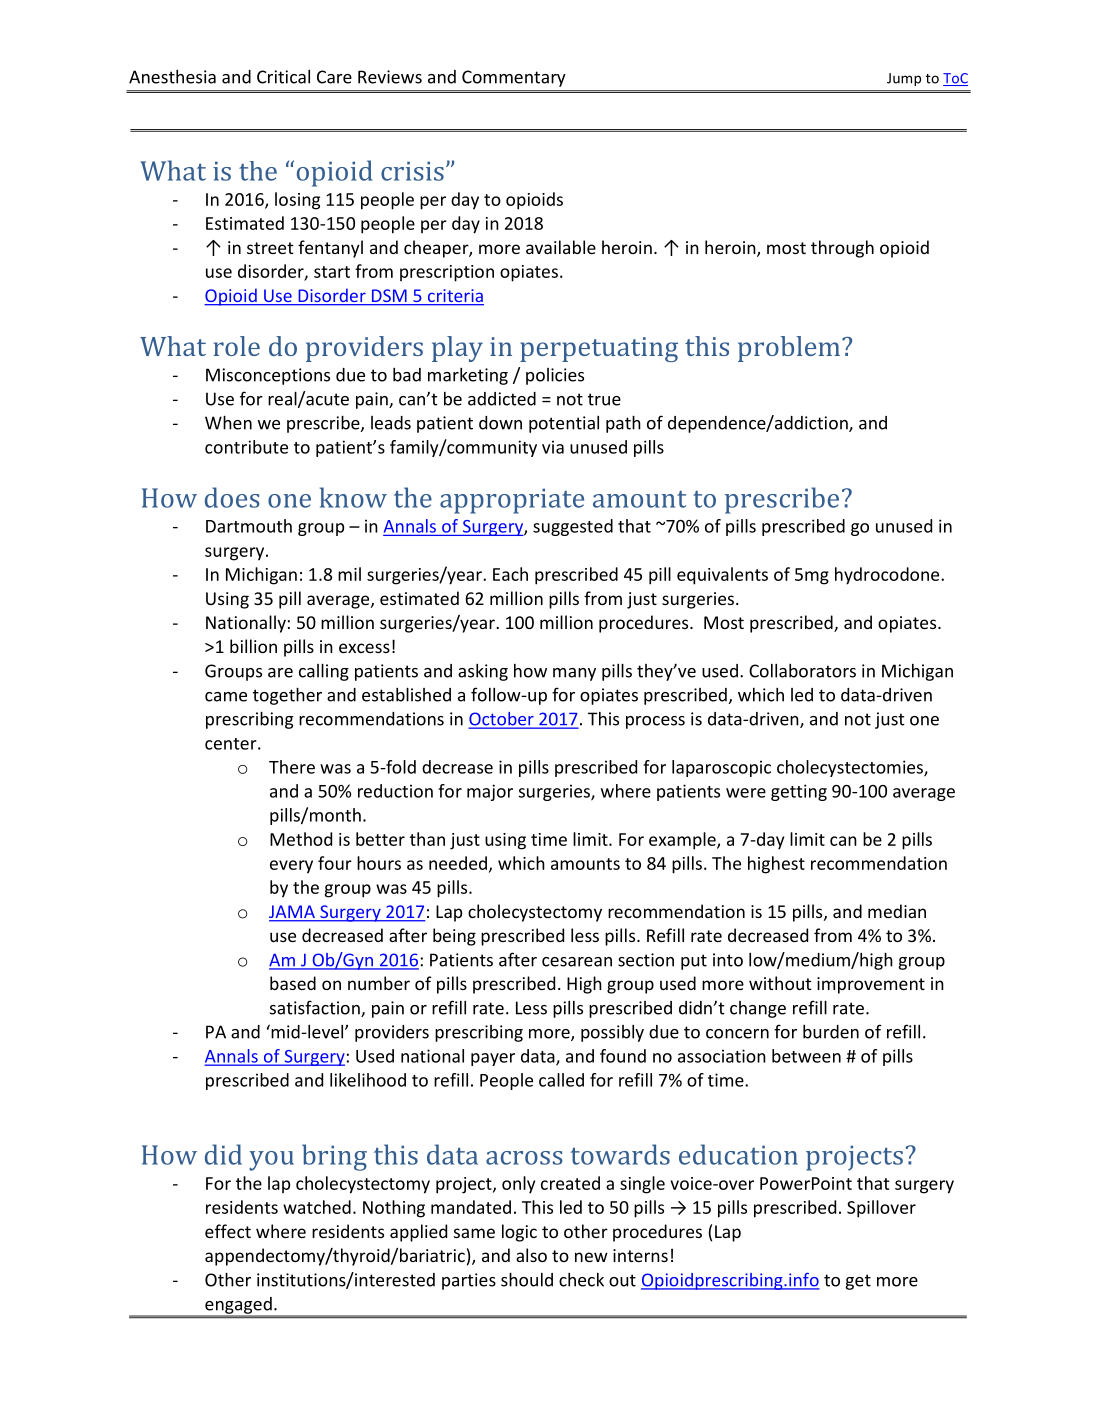  I want to click on Collaborators, so click(802, 671).
